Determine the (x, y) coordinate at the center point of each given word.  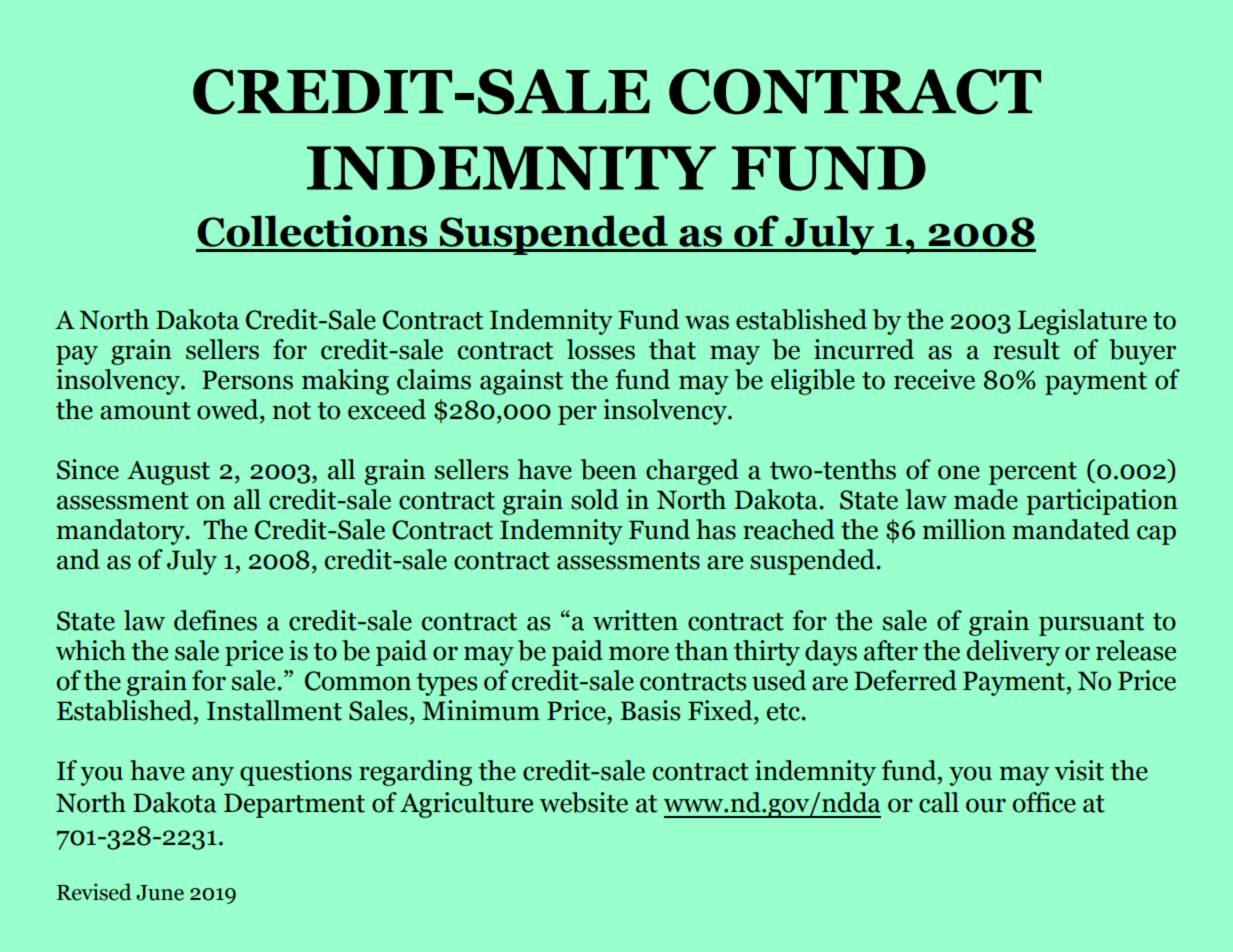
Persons (247, 380)
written (635, 620)
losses (601, 349)
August (168, 473)
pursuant (1091, 624)
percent (1033, 473)
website (584, 802)
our (986, 805)
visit (1079, 770)
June (160, 893)
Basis (650, 710)
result (1026, 349)
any (213, 776)
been (609, 469)
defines (215, 620)
